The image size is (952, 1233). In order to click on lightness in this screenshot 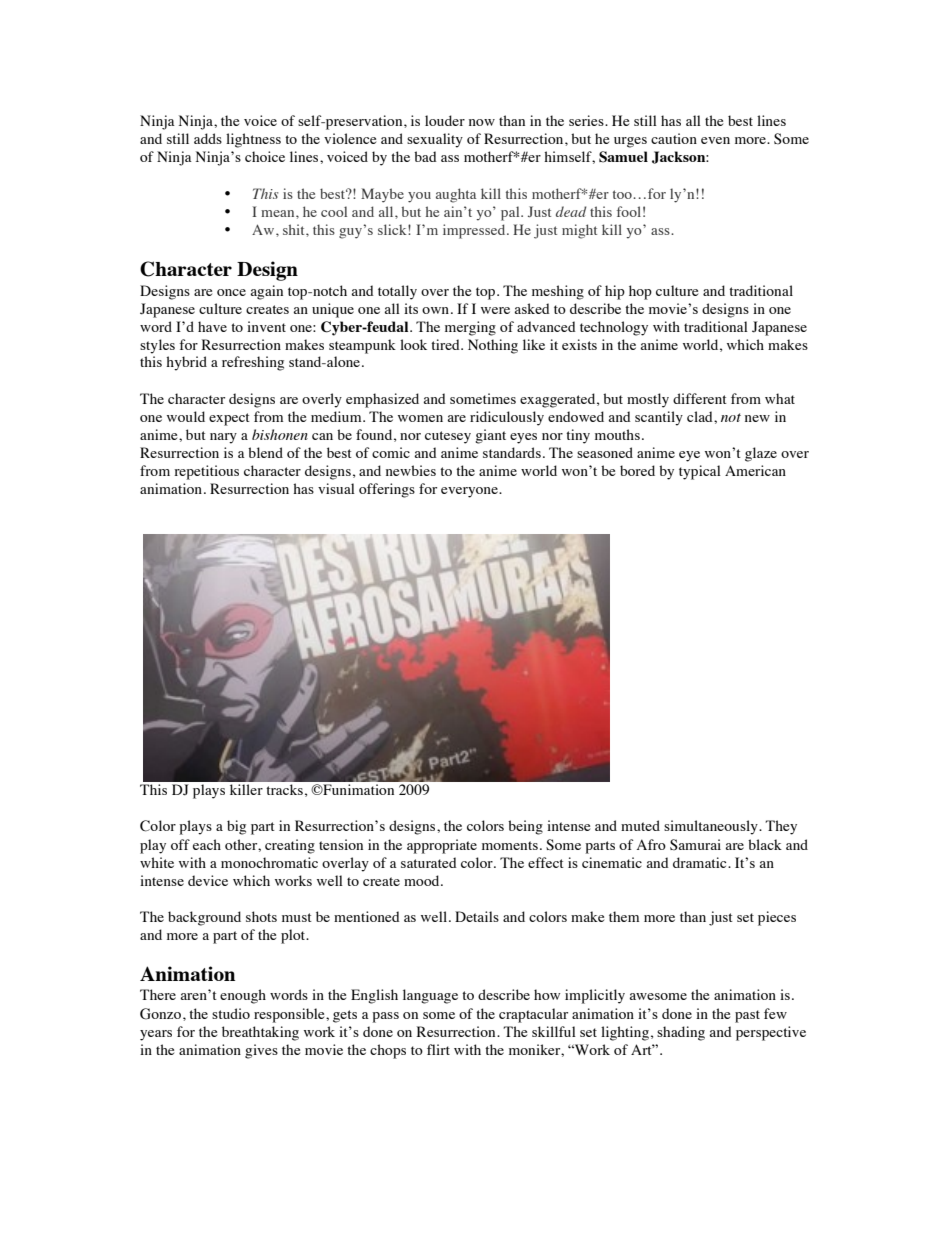, I will do `click(253, 140)`.
